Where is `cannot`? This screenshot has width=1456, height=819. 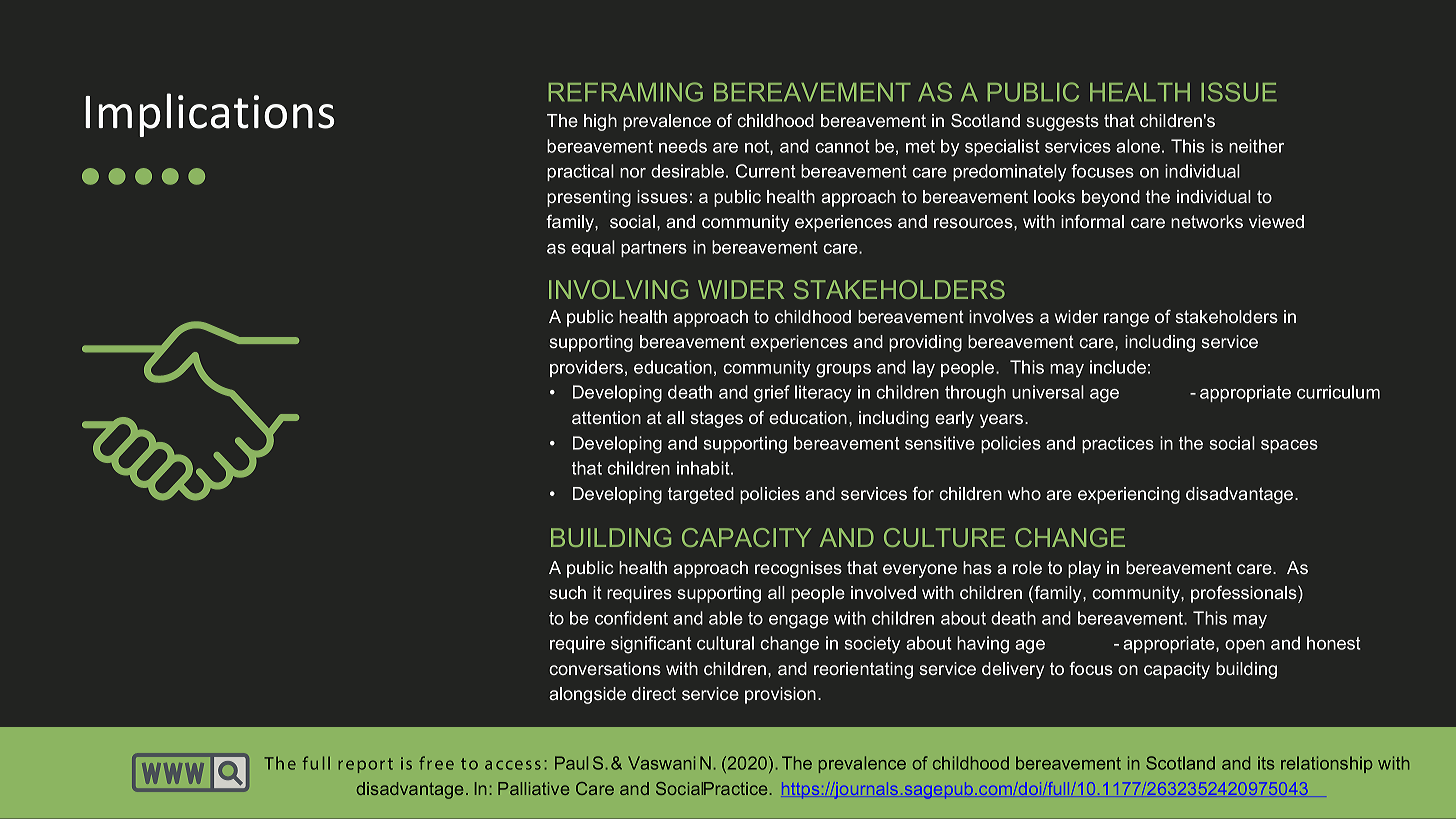 cannot is located at coordinates (842, 146).
